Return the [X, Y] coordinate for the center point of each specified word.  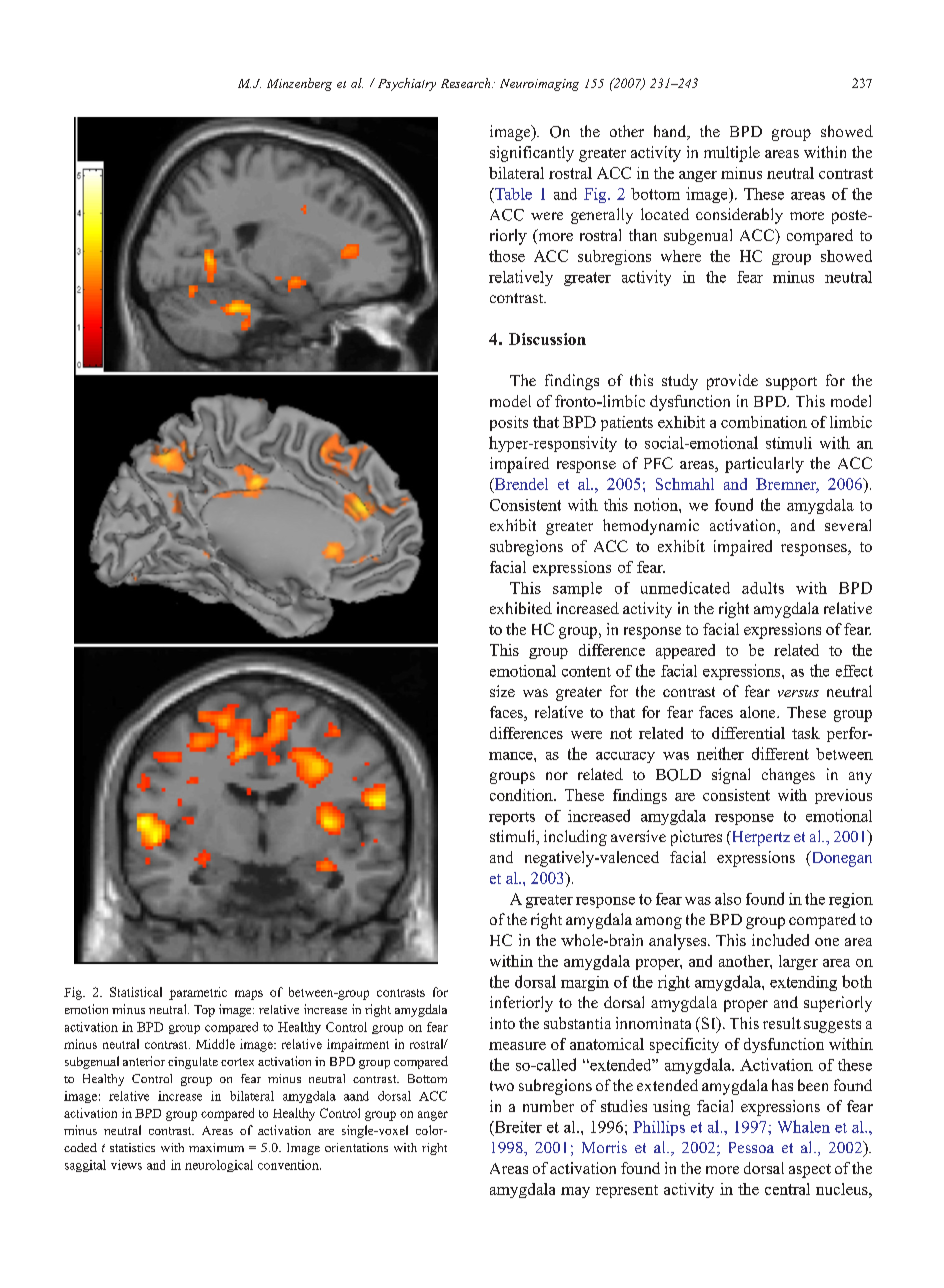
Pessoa [751, 1147]
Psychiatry [407, 84]
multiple [732, 154]
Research [467, 83]
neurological [219, 1166]
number [548, 1106]
